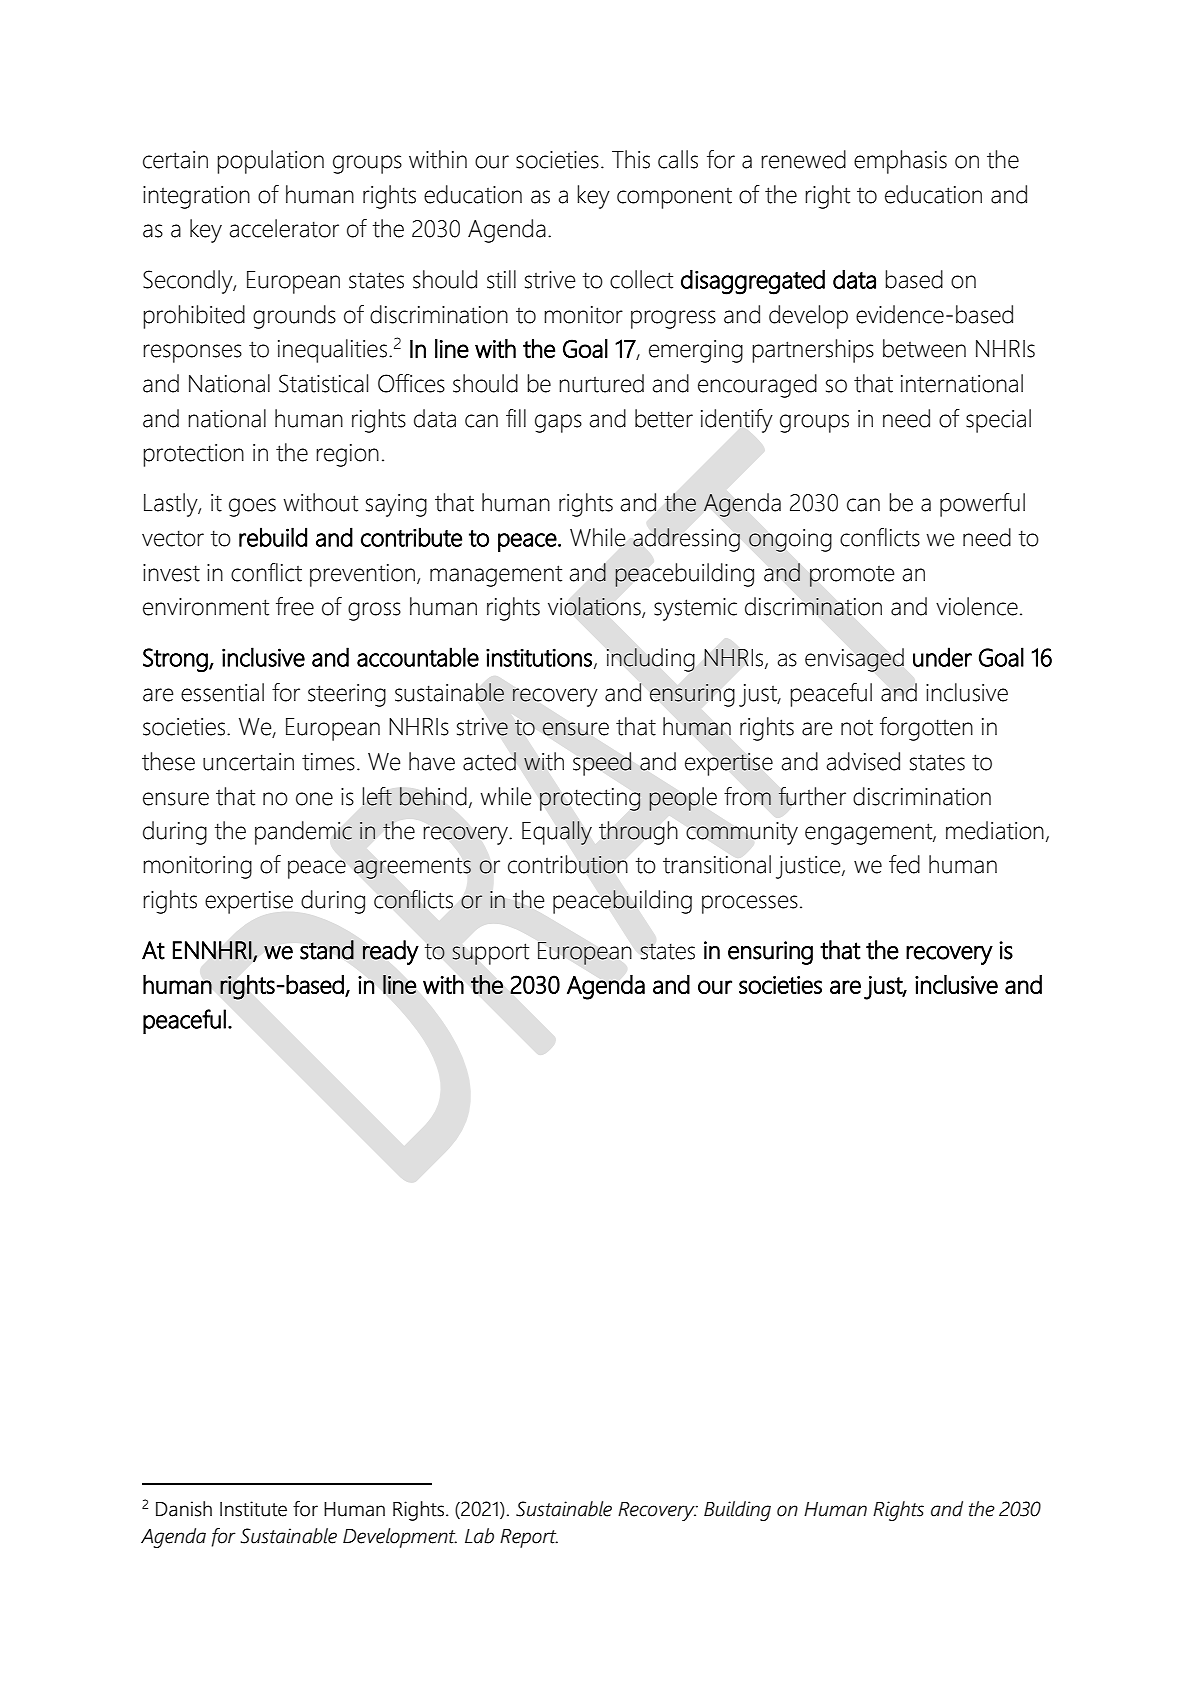 Image resolution: width=1195 pixels, height=1690 pixels. Describe the element at coordinates (942, 657) in the image. I see `under` at that location.
